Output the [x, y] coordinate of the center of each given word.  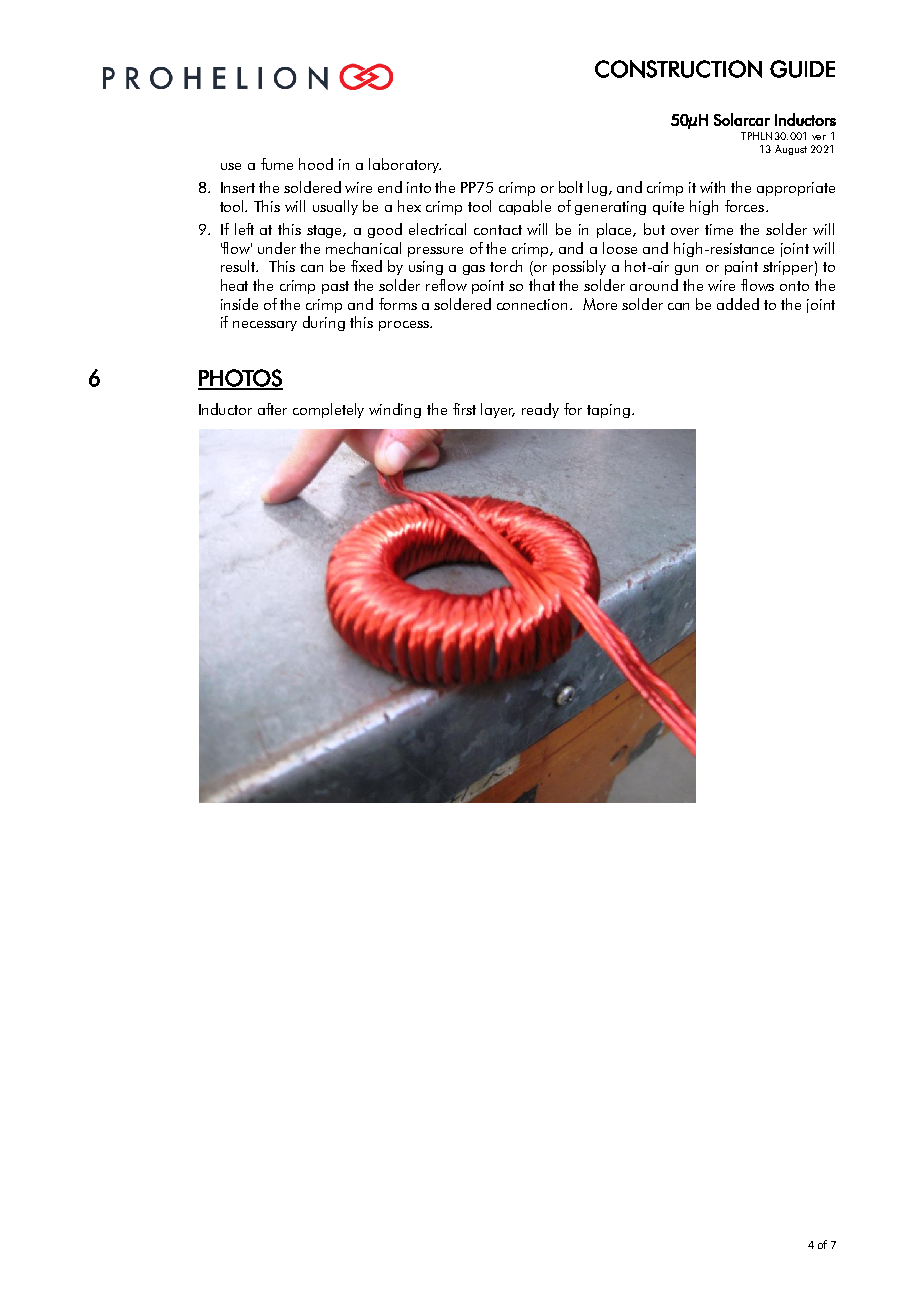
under [277, 248]
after [272, 409]
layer [498, 410]
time [719, 229]
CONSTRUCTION [678, 69]
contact [498, 230]
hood [316, 164]
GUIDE [802, 69]
